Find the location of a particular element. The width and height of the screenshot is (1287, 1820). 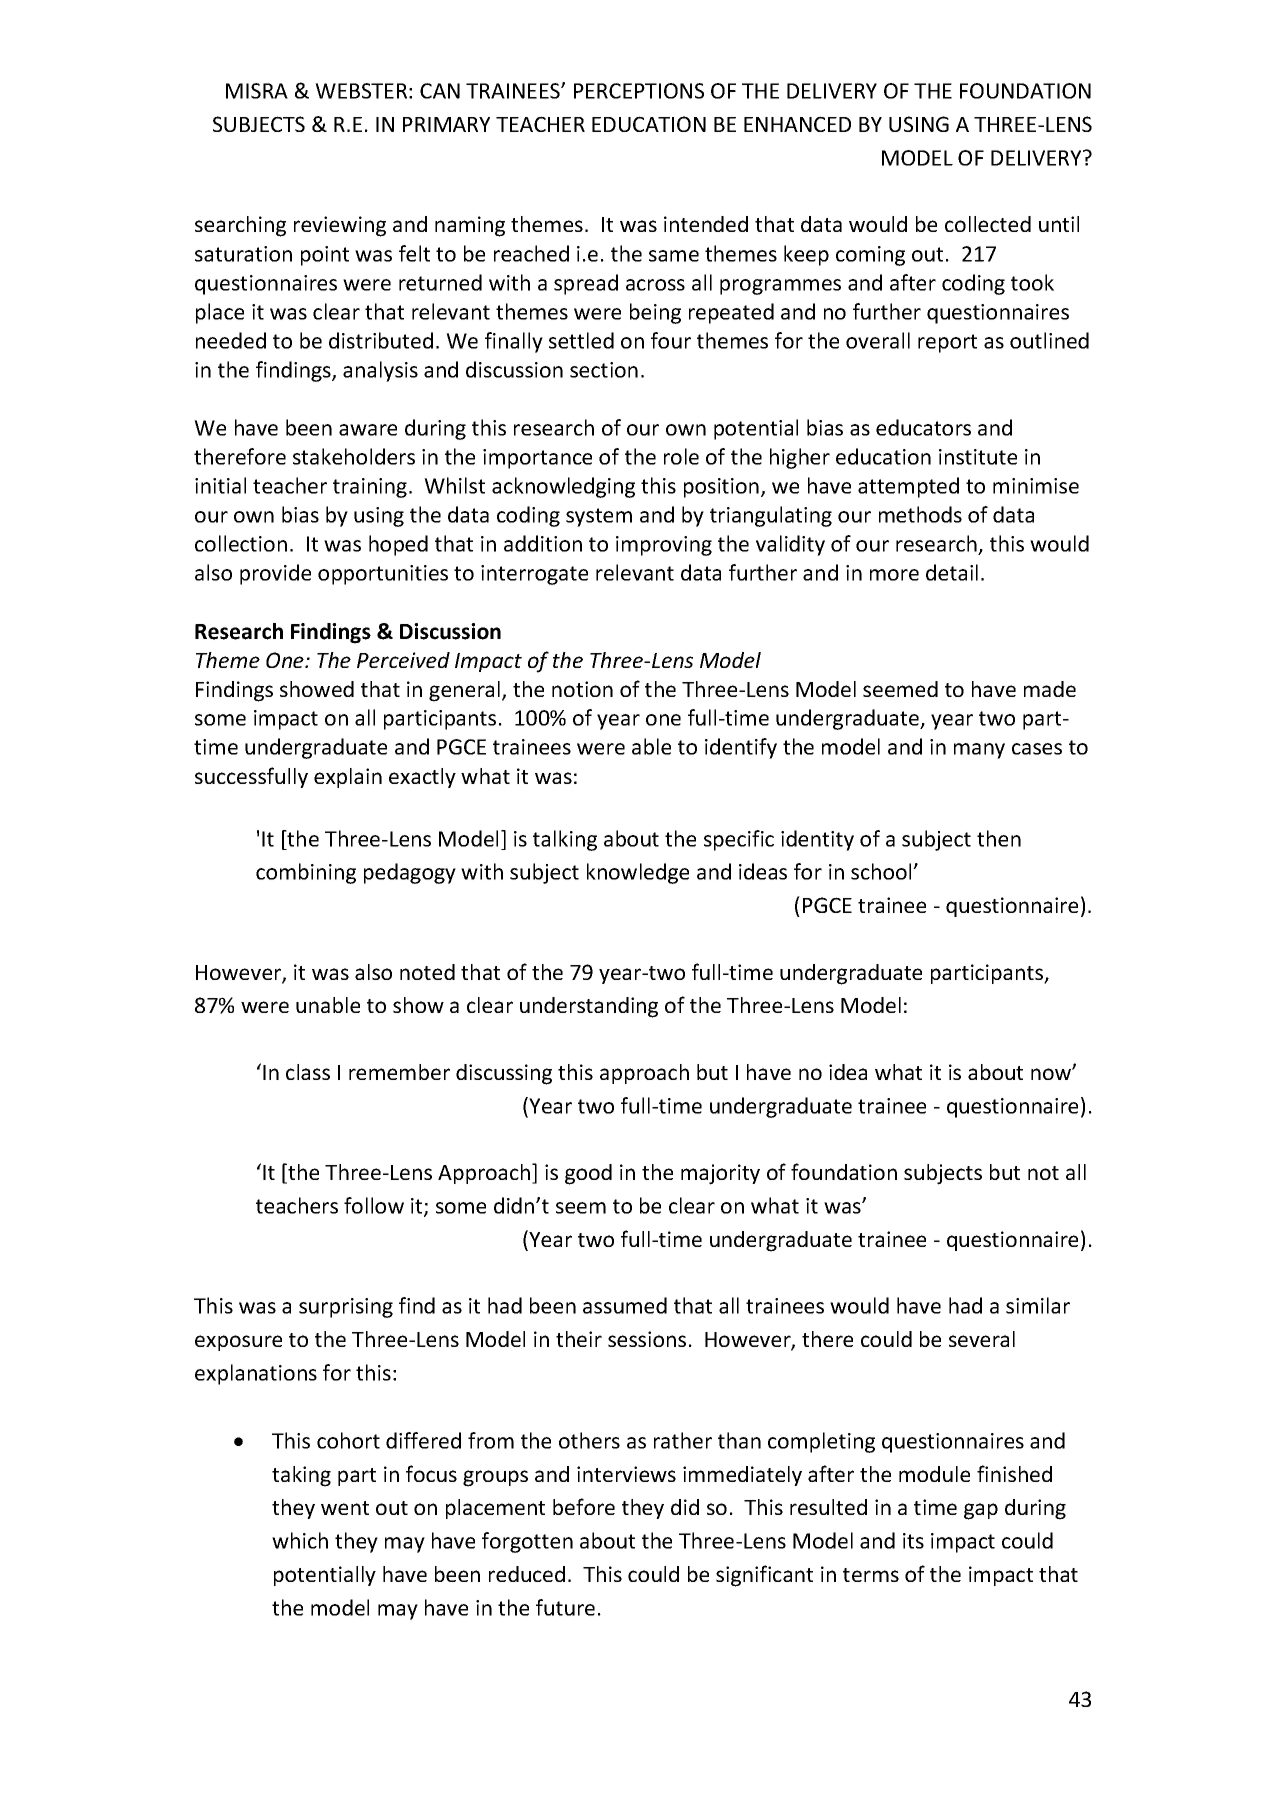

collected is located at coordinates (988, 224).
